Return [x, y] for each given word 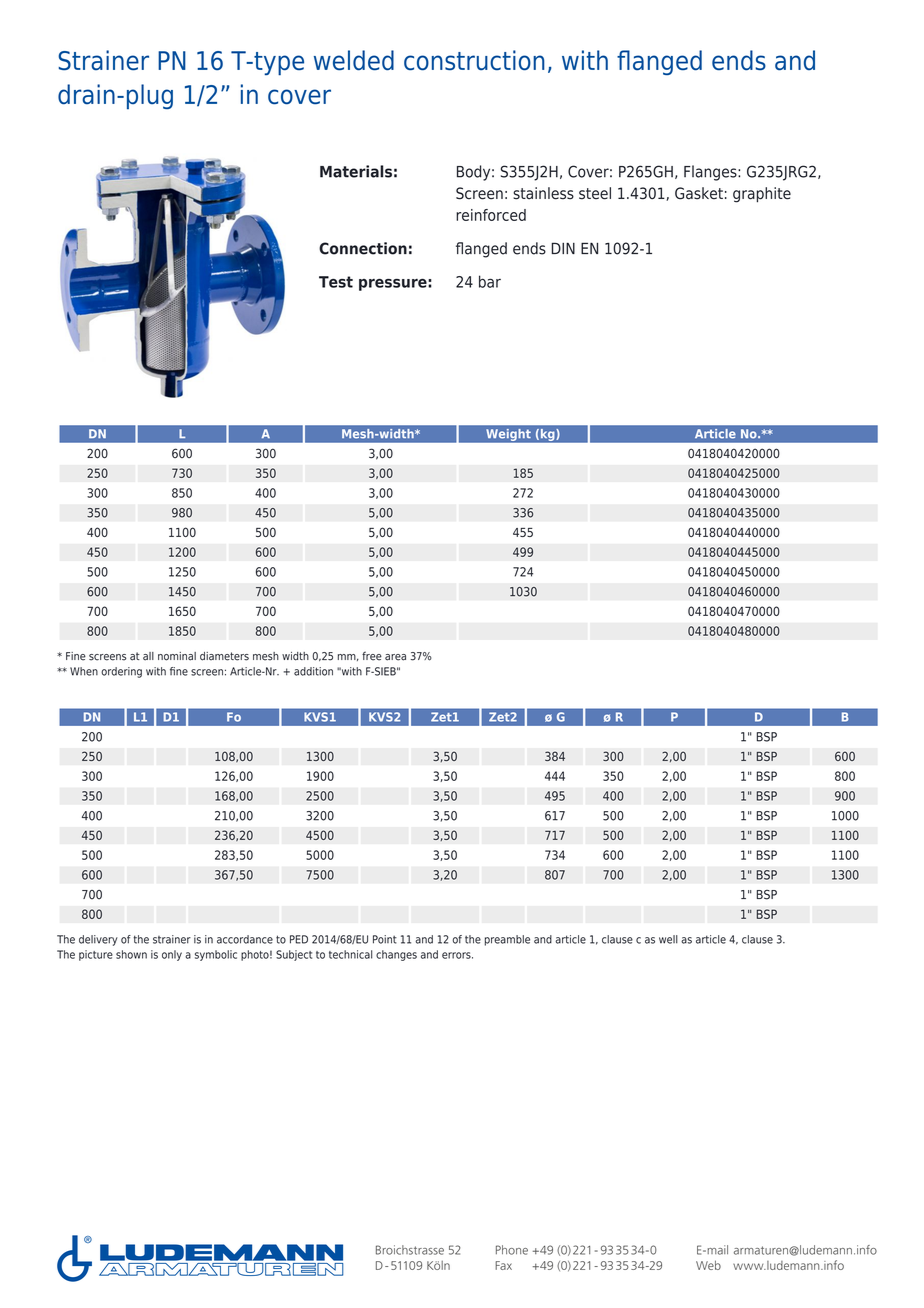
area [395, 657]
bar [490, 281]
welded [354, 60]
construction [474, 60]
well [668, 939]
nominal [177, 656]
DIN [563, 248]
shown [131, 954]
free [372, 656]
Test [336, 282]
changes [396, 955]
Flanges [711, 173]
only [172, 955]
